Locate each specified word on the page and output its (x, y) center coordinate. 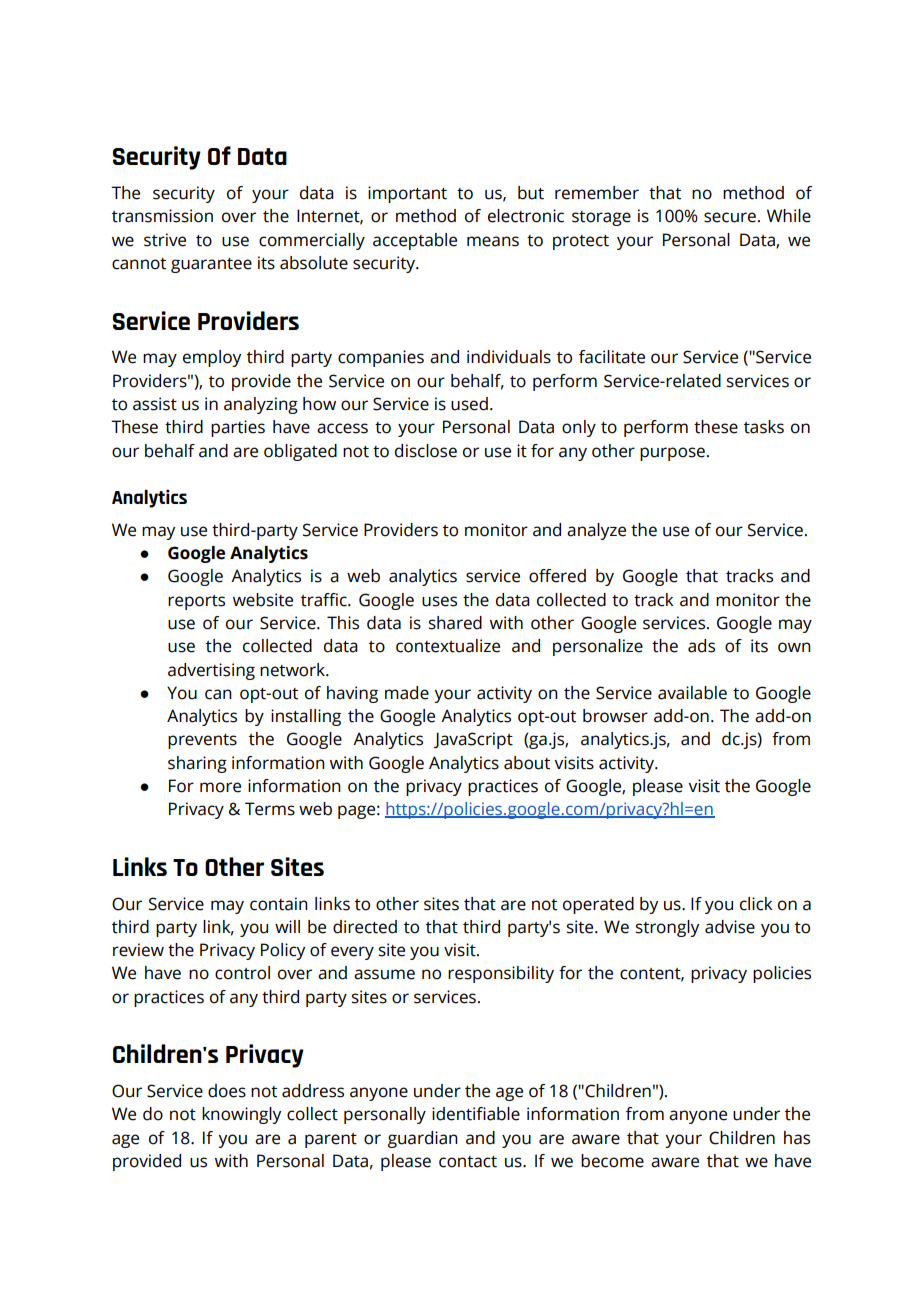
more (220, 787)
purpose (672, 454)
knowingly (241, 1115)
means (493, 241)
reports (196, 602)
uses (439, 601)
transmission (162, 216)
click (756, 904)
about (527, 763)
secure (730, 217)
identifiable (476, 1114)
